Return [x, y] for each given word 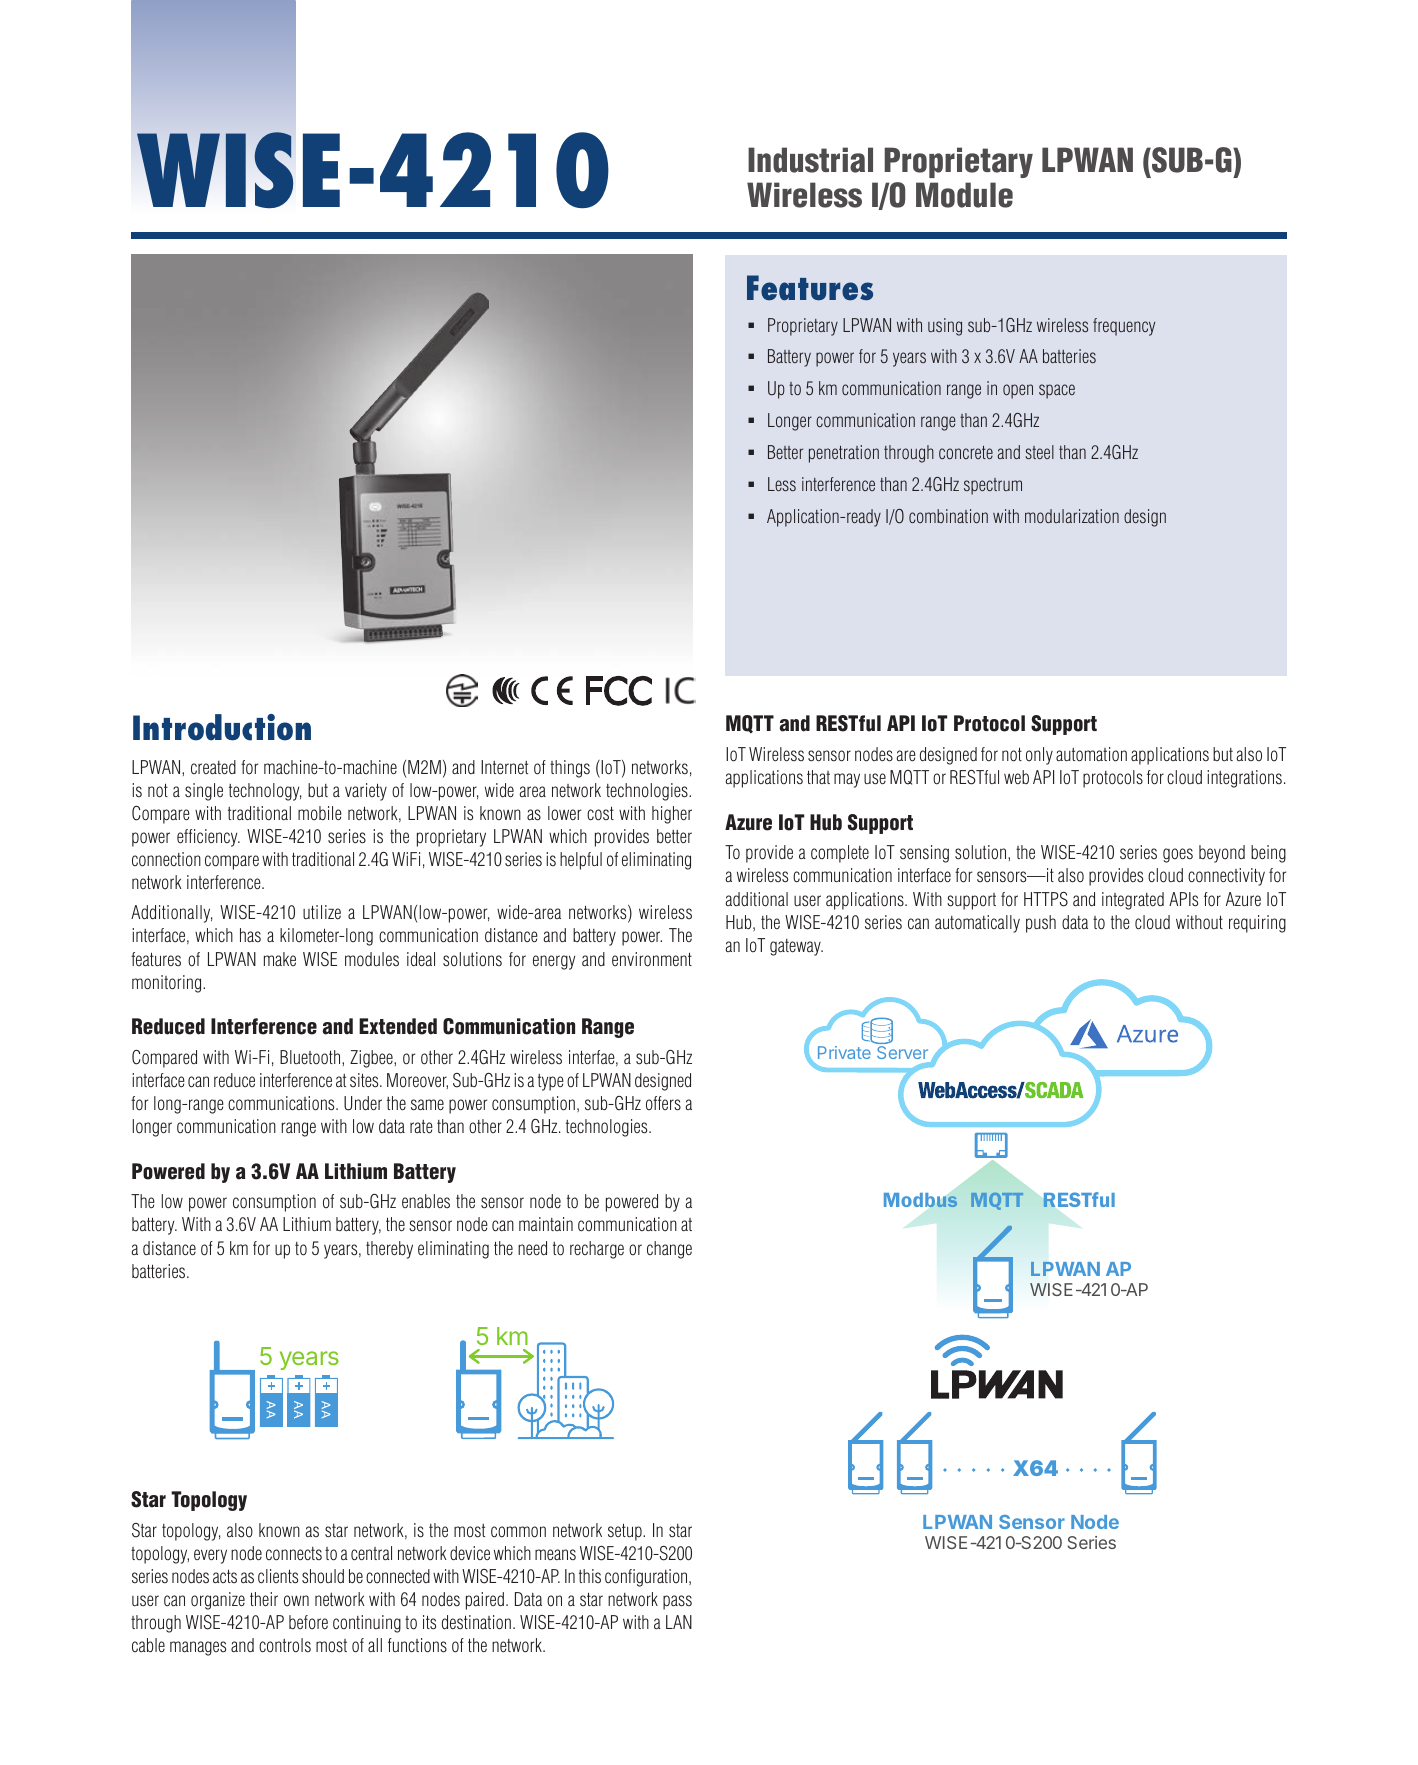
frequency [1124, 327]
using [945, 327]
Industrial [810, 160]
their [264, 1599]
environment [652, 959]
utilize [322, 912]
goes [1178, 855]
